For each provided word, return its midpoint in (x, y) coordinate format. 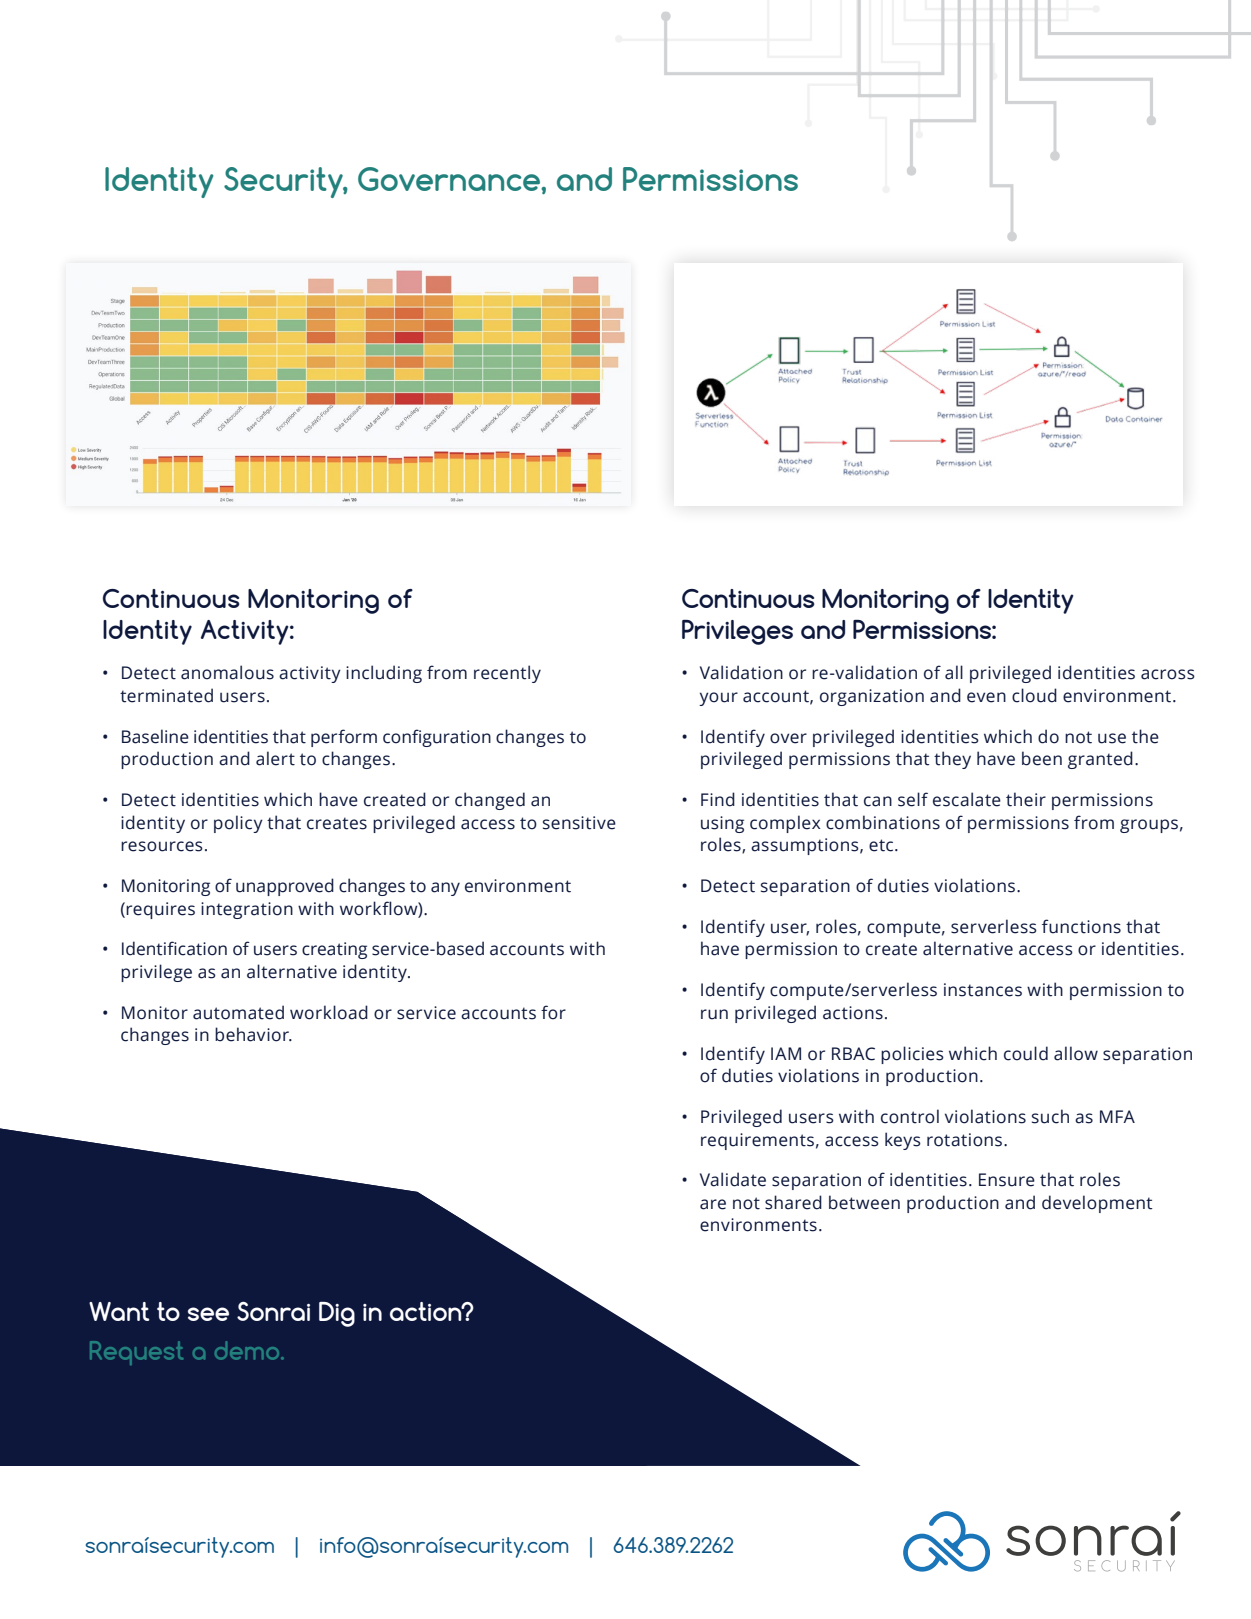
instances (983, 990)
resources (162, 846)
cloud (1034, 695)
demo (248, 1350)
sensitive (579, 823)
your (718, 699)
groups (1149, 826)
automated (238, 1012)
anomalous (227, 672)
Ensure (1007, 1180)
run (714, 1014)
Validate (733, 1179)
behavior (253, 1034)
